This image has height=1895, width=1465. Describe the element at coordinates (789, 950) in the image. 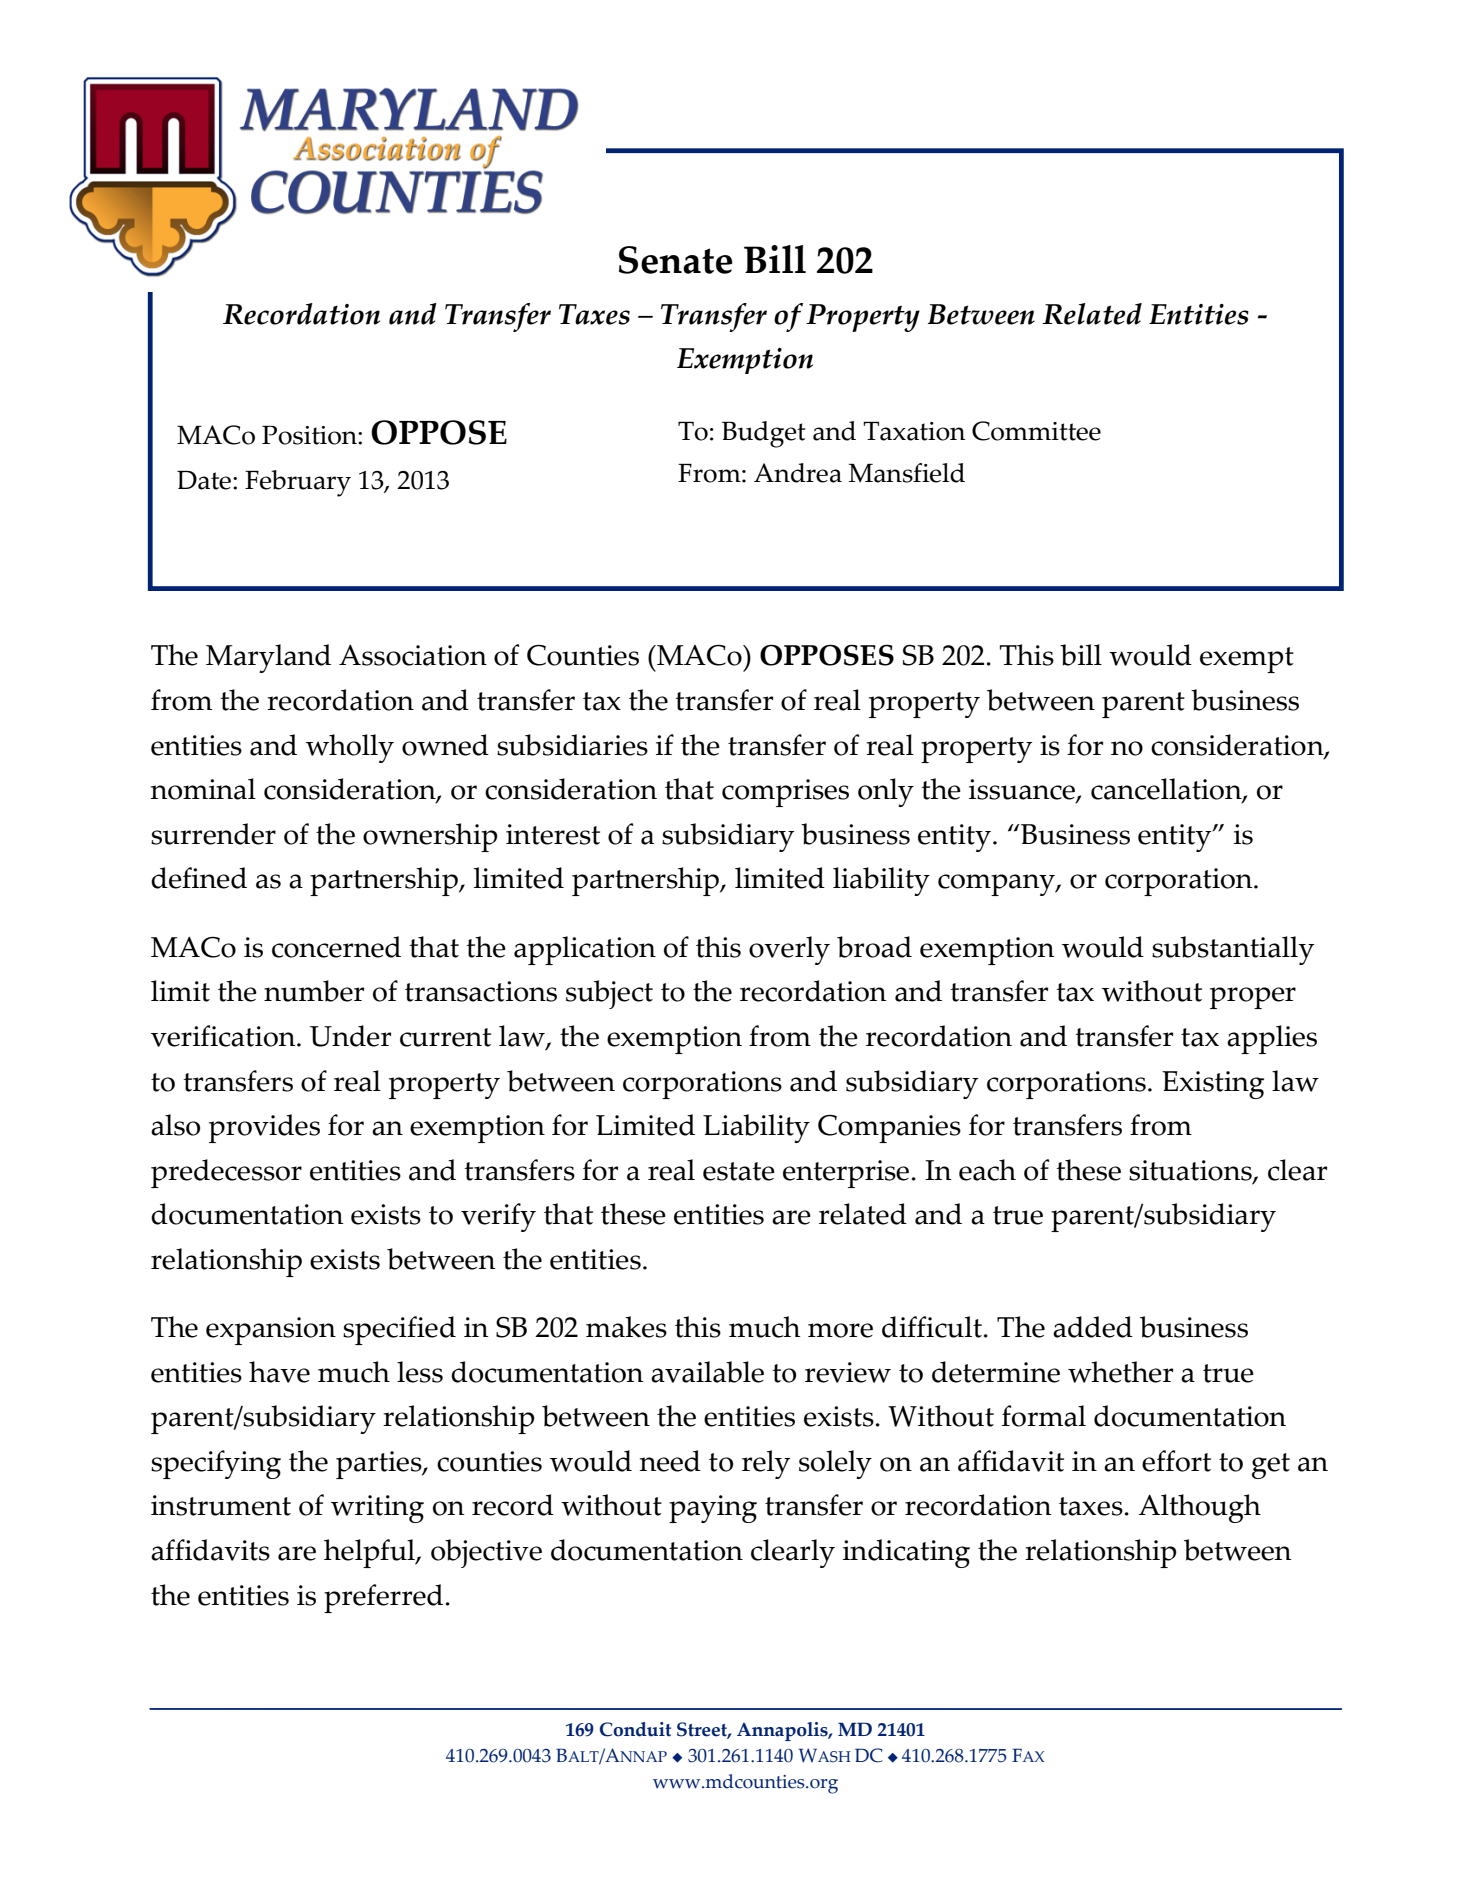

I see `overly` at that location.
